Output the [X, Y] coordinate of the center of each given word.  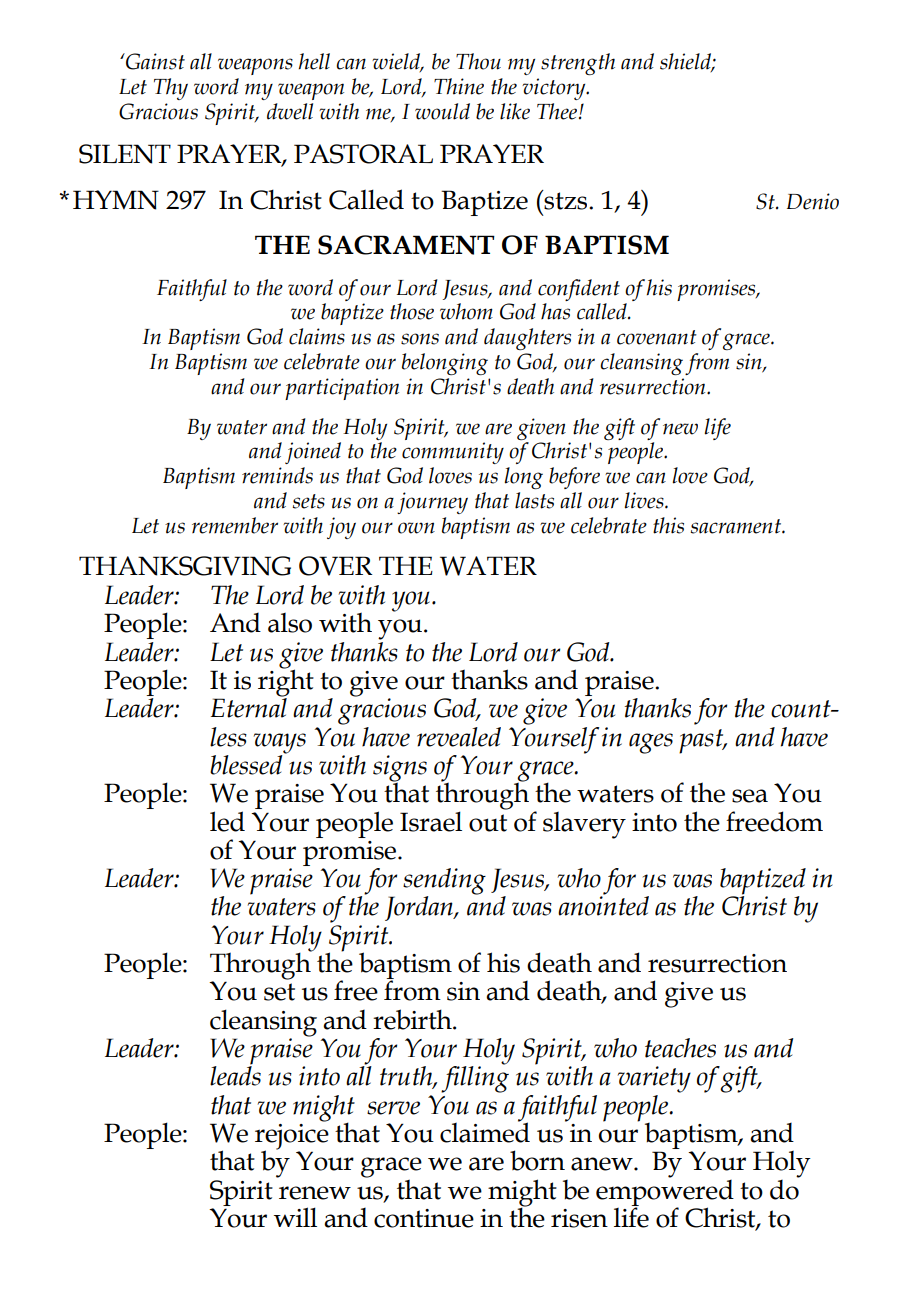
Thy [171, 89]
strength [578, 64]
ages [651, 743]
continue [424, 1218]
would [442, 111]
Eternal [249, 706]
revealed [459, 737]
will [295, 1217]
